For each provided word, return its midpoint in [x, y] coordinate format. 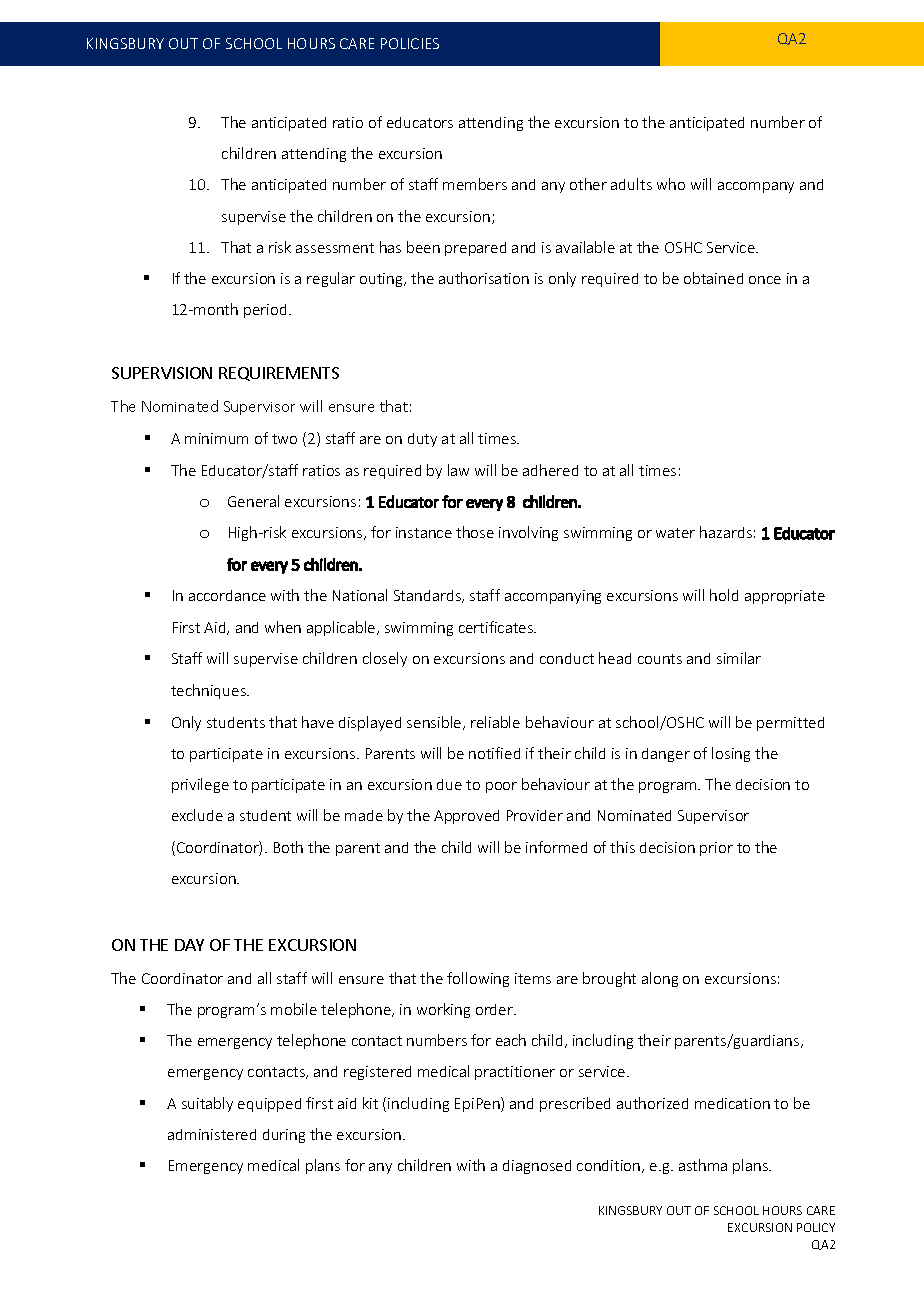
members [475, 184]
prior [716, 849]
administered [212, 1134]
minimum [216, 438]
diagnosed [537, 1167]
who [671, 184]
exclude [197, 815]
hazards [726, 532]
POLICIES [410, 43]
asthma [703, 1165]
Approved [466, 817]
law [458, 470]
